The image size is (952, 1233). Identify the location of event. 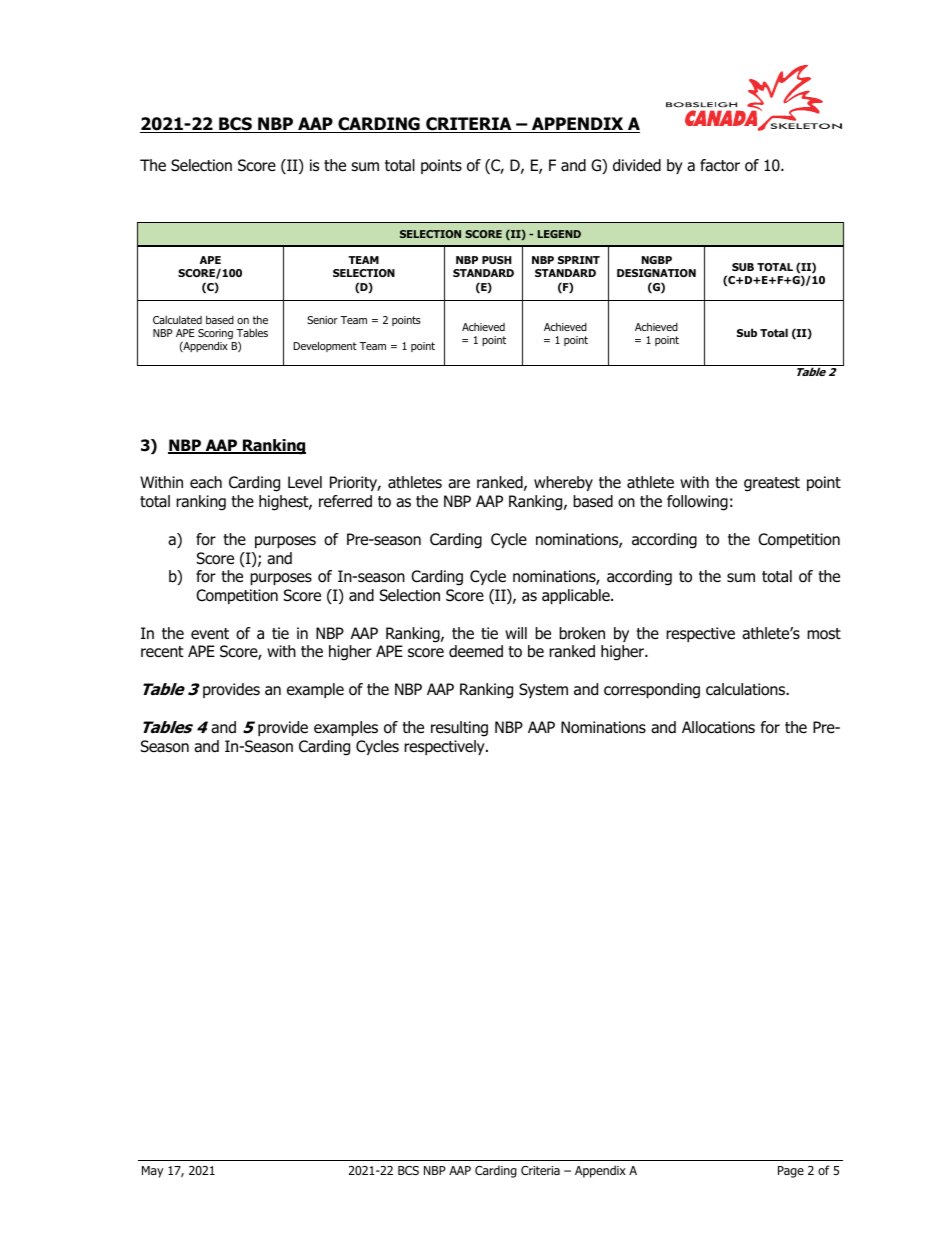
(210, 633).
